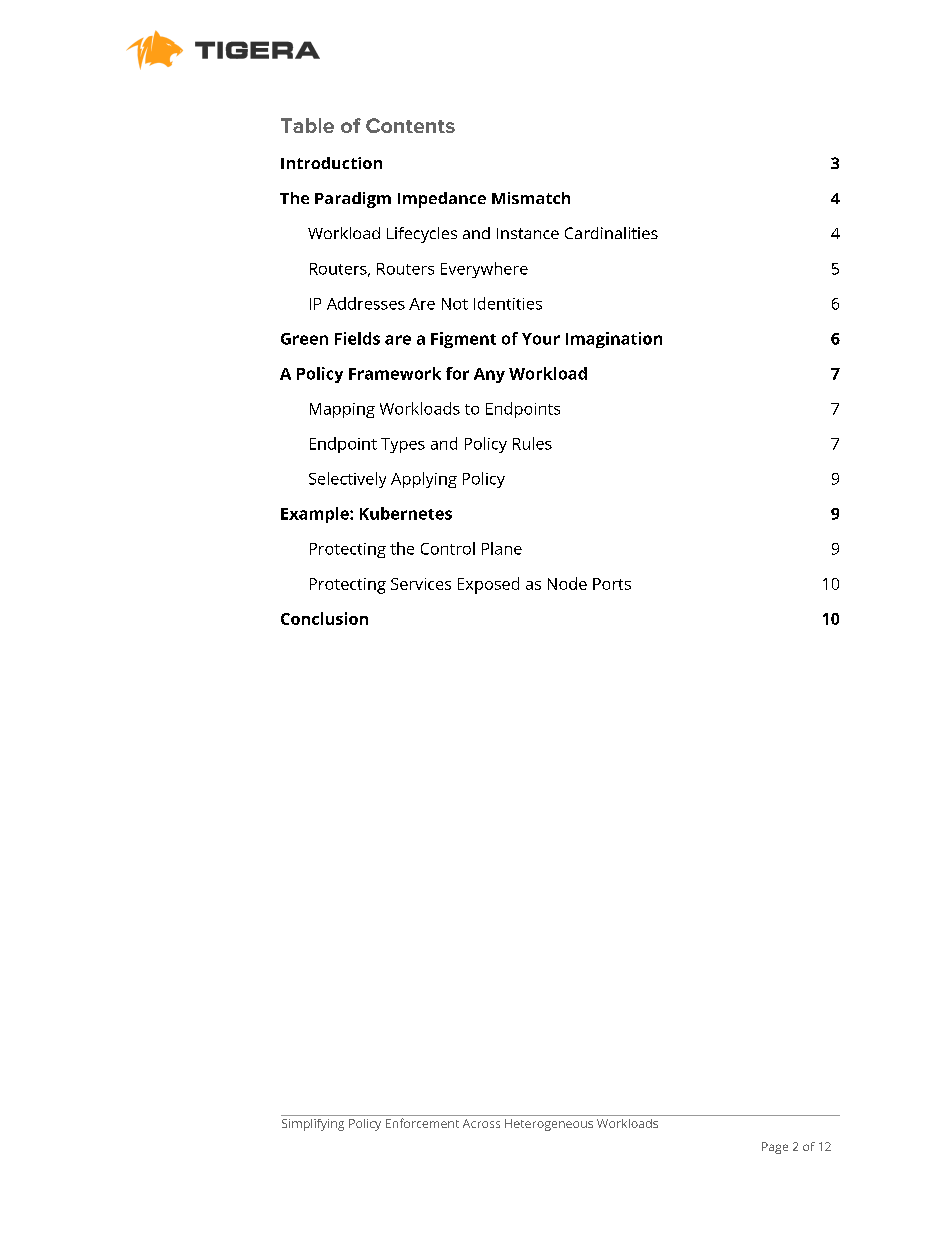  I want to click on Mapping, so click(342, 410).
